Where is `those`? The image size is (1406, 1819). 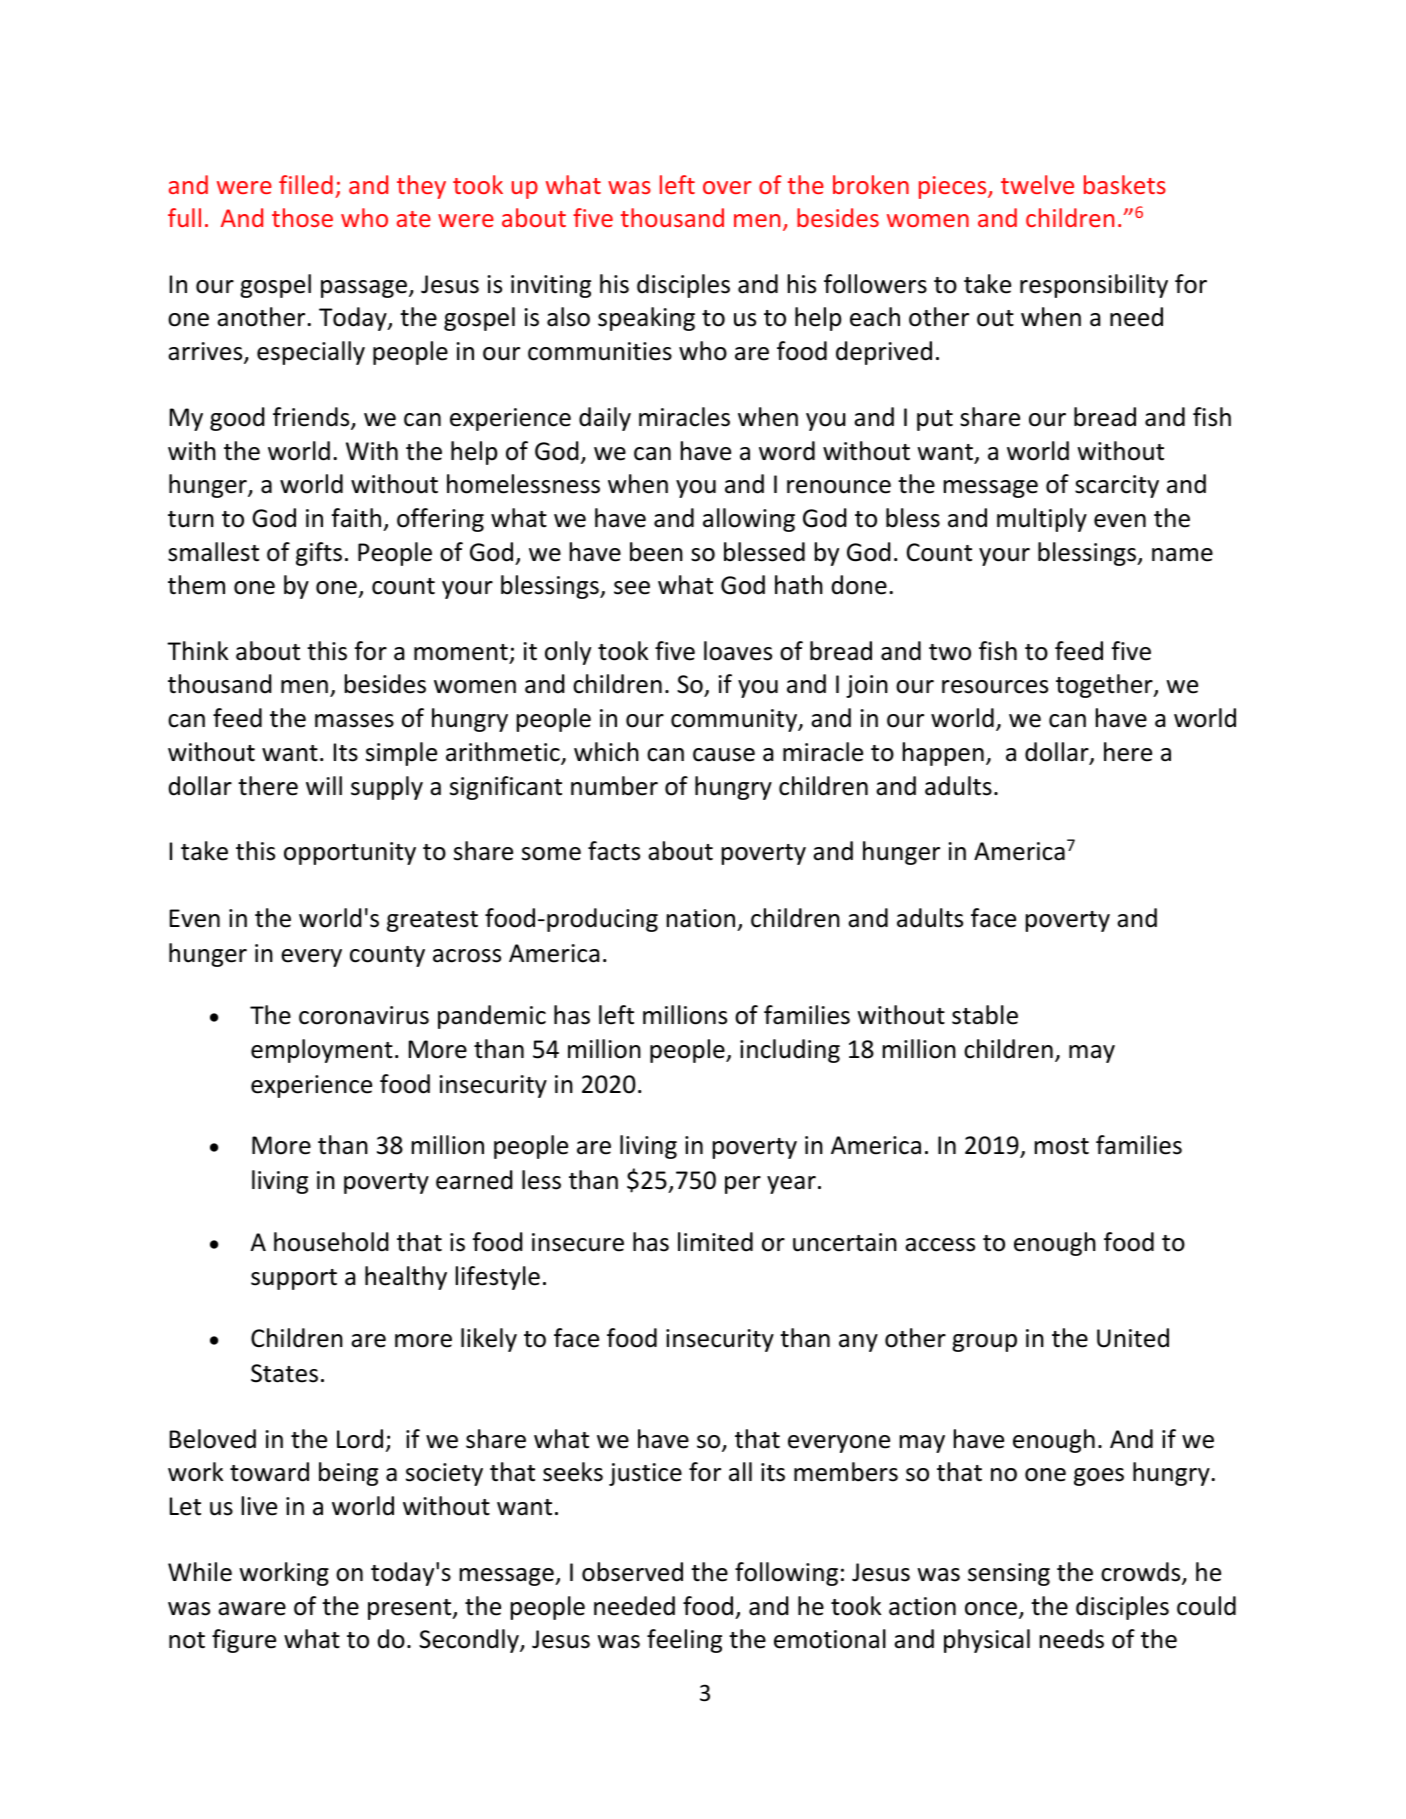
those is located at coordinates (302, 217).
